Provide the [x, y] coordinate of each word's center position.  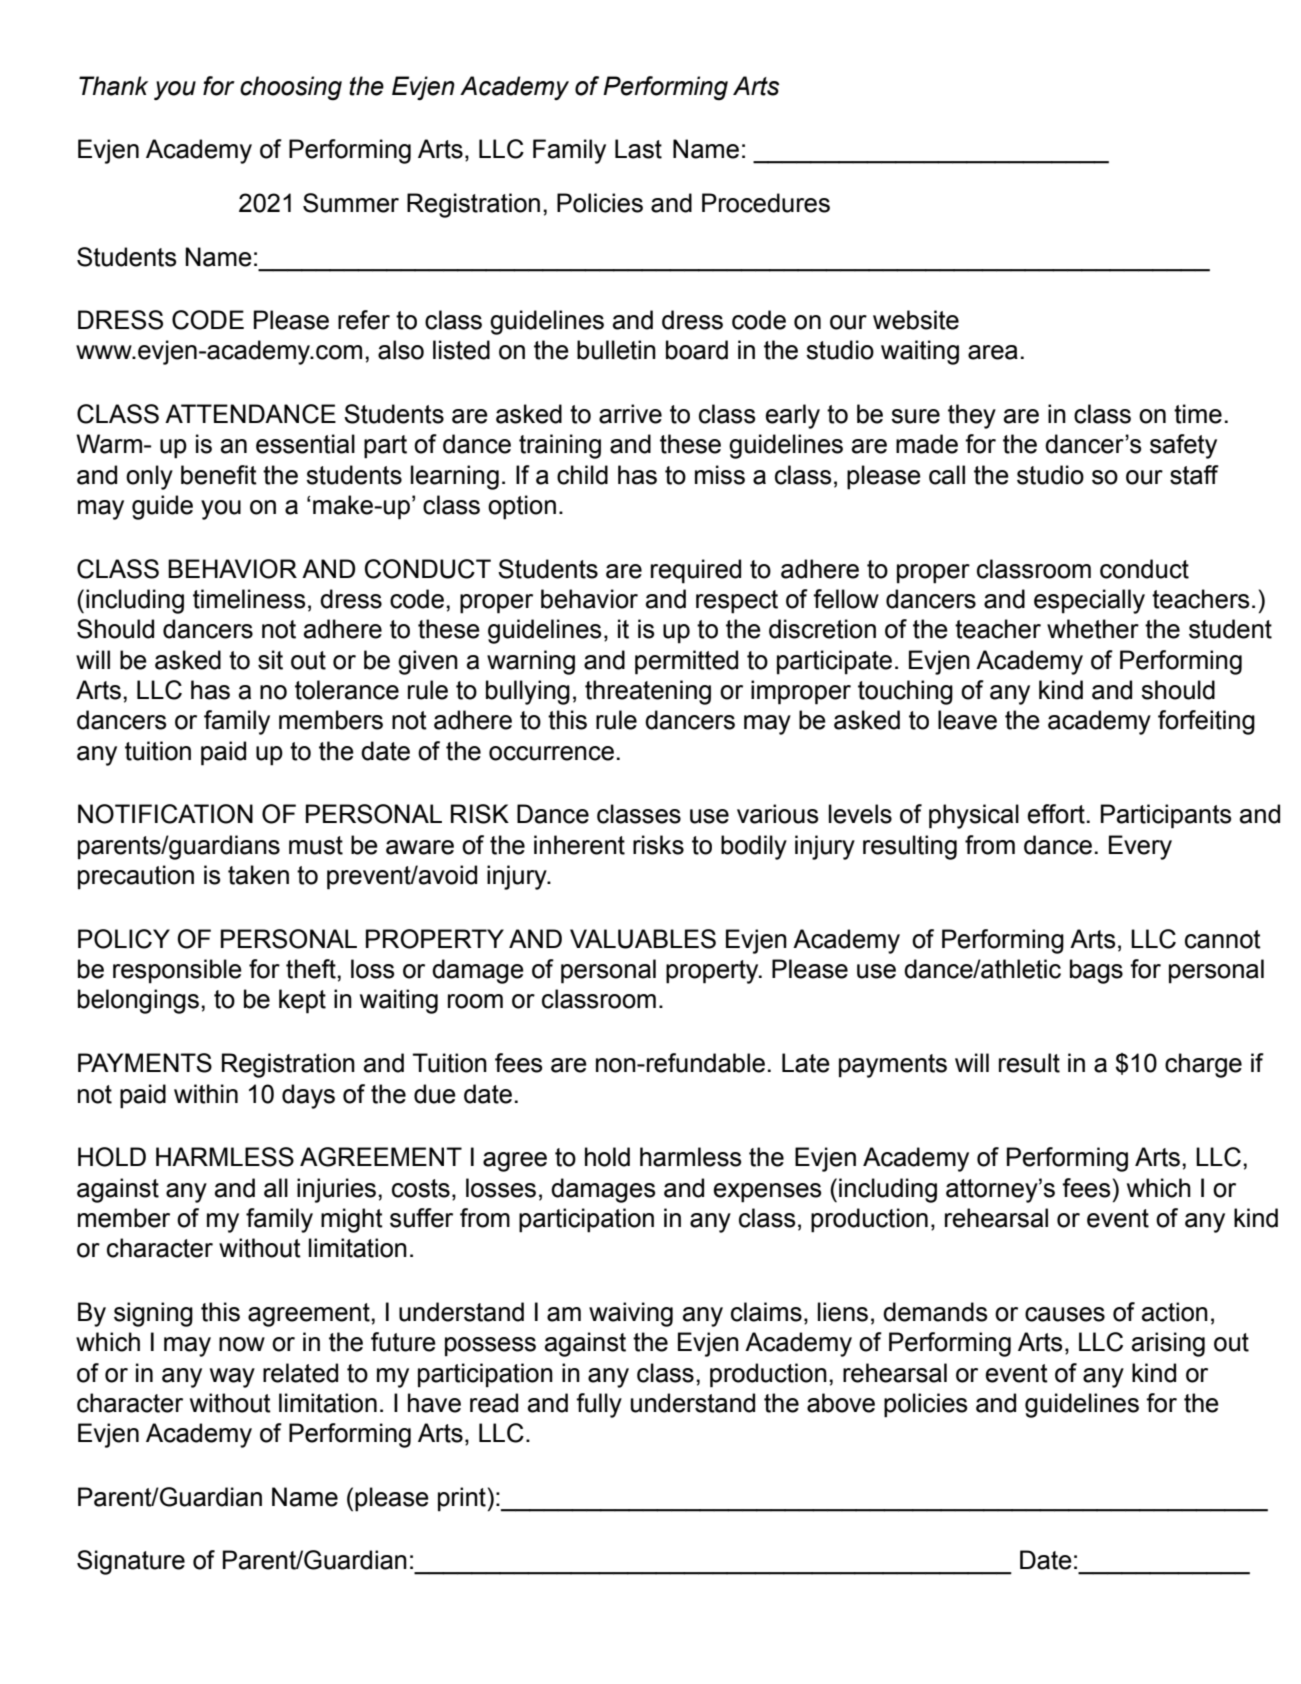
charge [1203, 1065]
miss [720, 475]
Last [638, 149]
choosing [291, 88]
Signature [131, 1562]
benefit [219, 475]
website [916, 320]
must [316, 845]
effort [1056, 814]
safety [1183, 446]
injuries [336, 1190]
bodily [754, 847]
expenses [767, 1193]
